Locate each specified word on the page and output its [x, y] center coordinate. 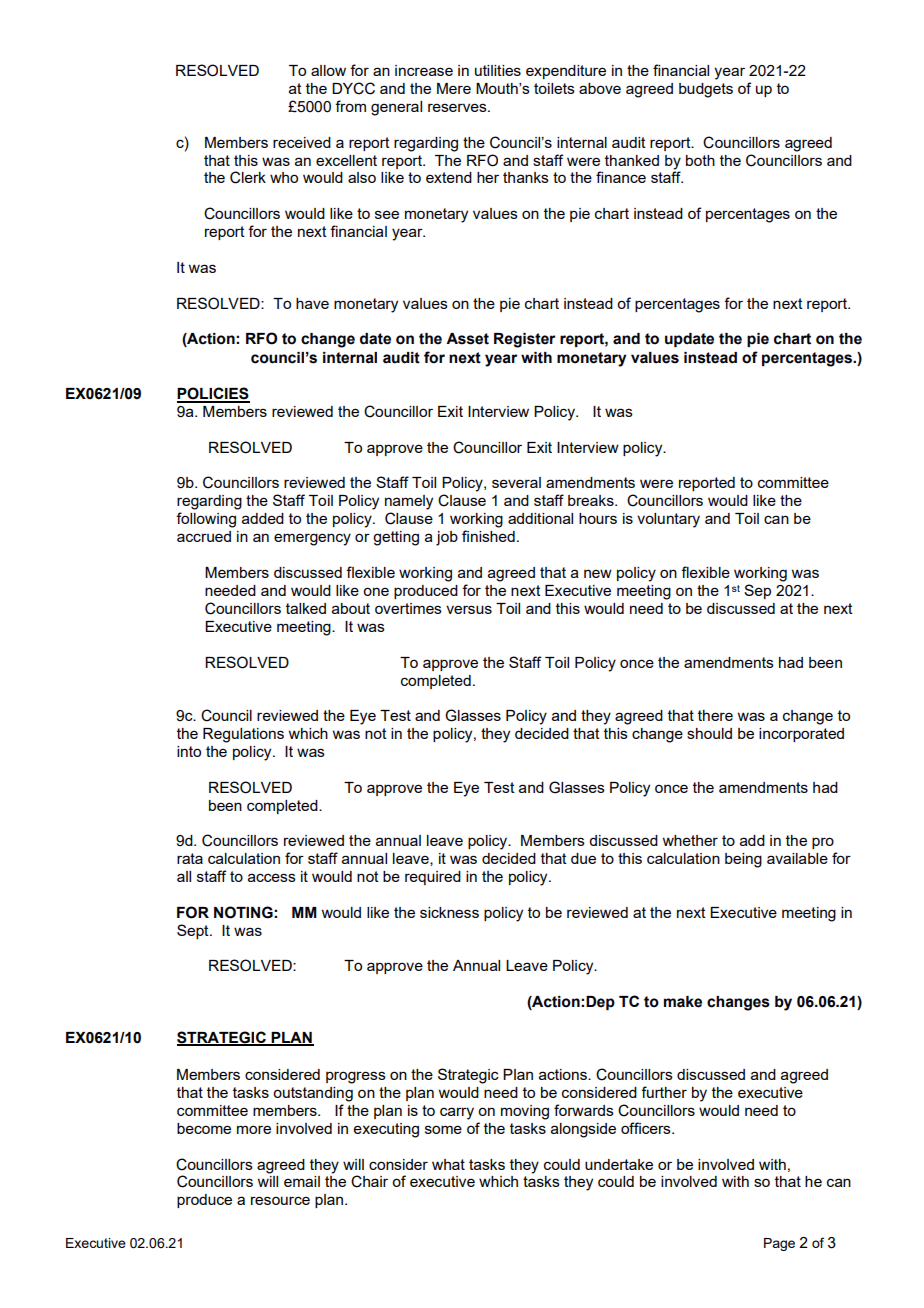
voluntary [668, 520]
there [715, 715]
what [448, 1164]
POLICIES [213, 394]
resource [280, 1200]
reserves [458, 107]
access [272, 877]
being [743, 860]
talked [306, 608]
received [302, 142]
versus [469, 609]
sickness [449, 912]
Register [524, 340]
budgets [706, 90]
